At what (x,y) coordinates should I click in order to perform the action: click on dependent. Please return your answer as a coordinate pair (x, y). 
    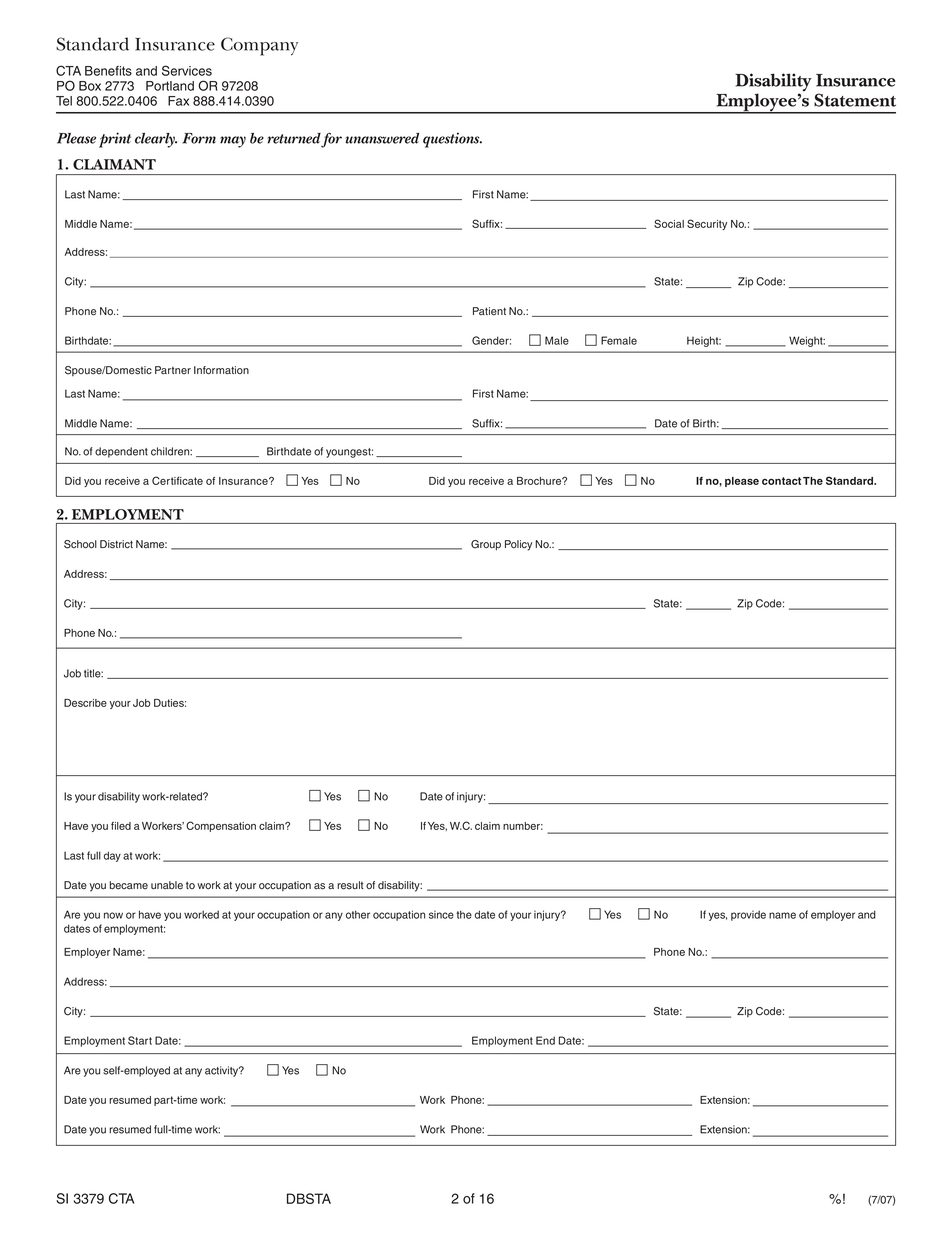
    Looking at the image, I should click on (121, 452).
